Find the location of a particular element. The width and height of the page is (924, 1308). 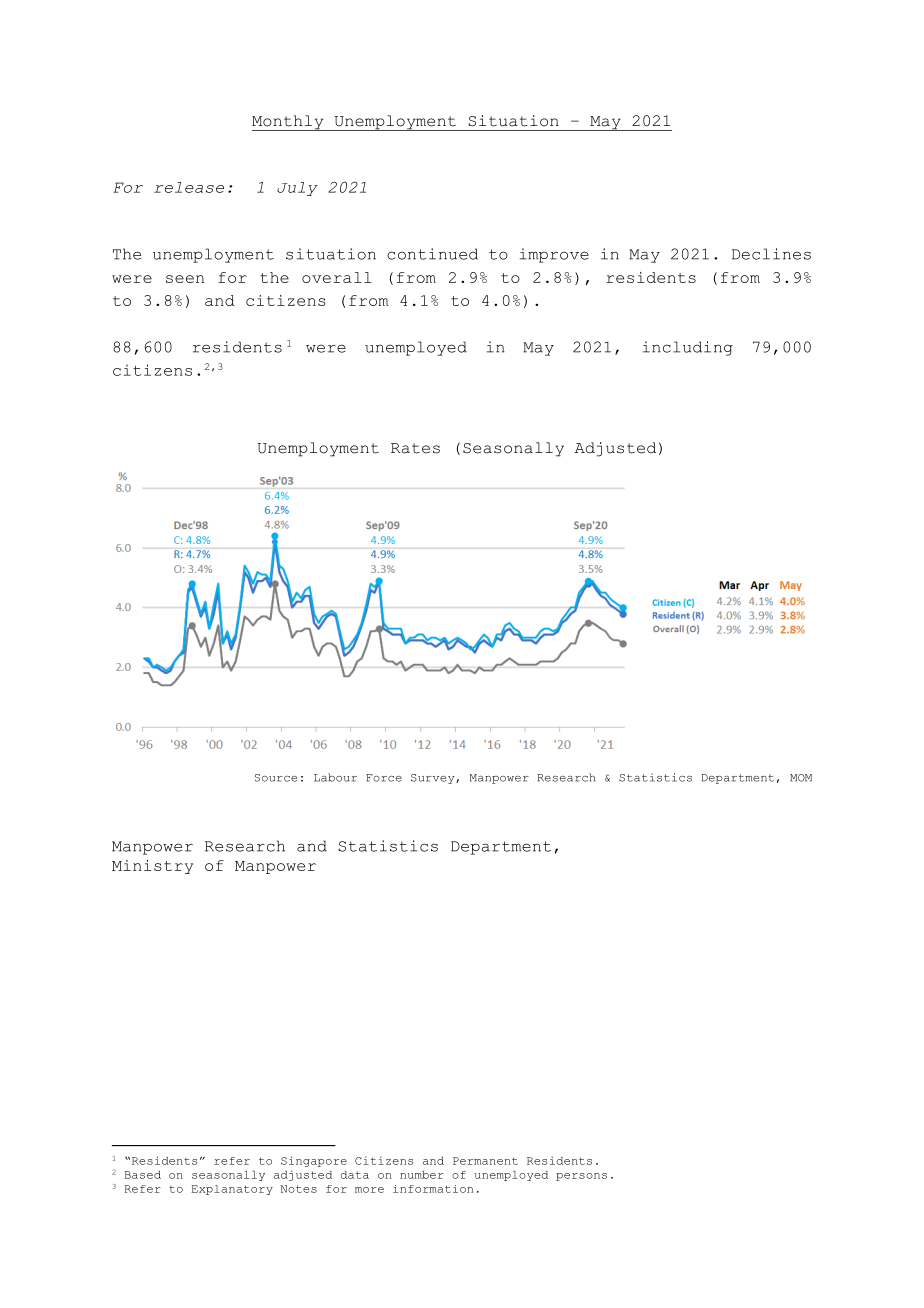

Survey is located at coordinates (434, 779).
